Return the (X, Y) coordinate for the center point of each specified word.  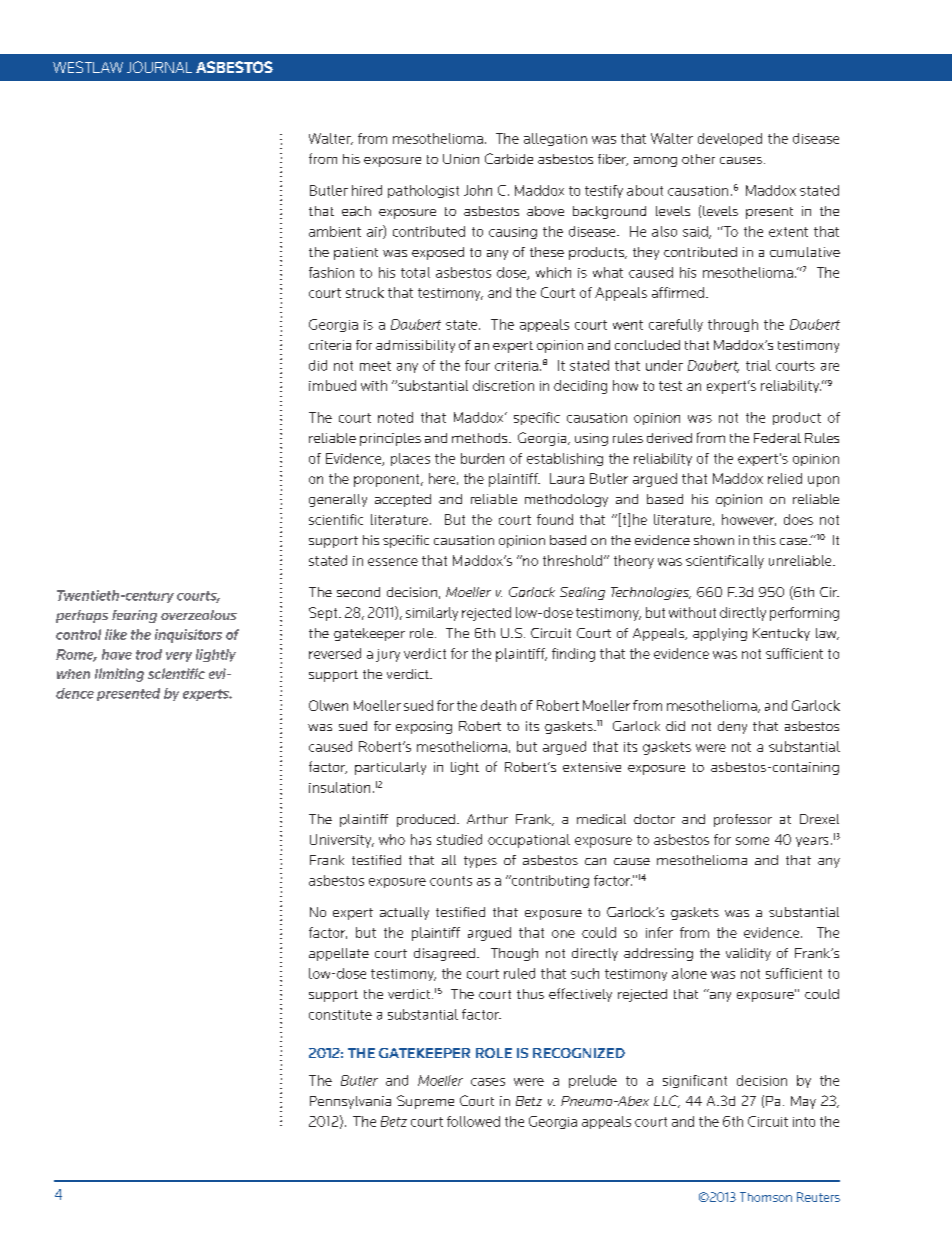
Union (461, 159)
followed (473, 1121)
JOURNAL (159, 67)
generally (338, 500)
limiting (119, 675)
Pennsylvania (350, 1102)
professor (743, 820)
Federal (777, 438)
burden (482, 458)
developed (730, 139)
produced (426, 820)
